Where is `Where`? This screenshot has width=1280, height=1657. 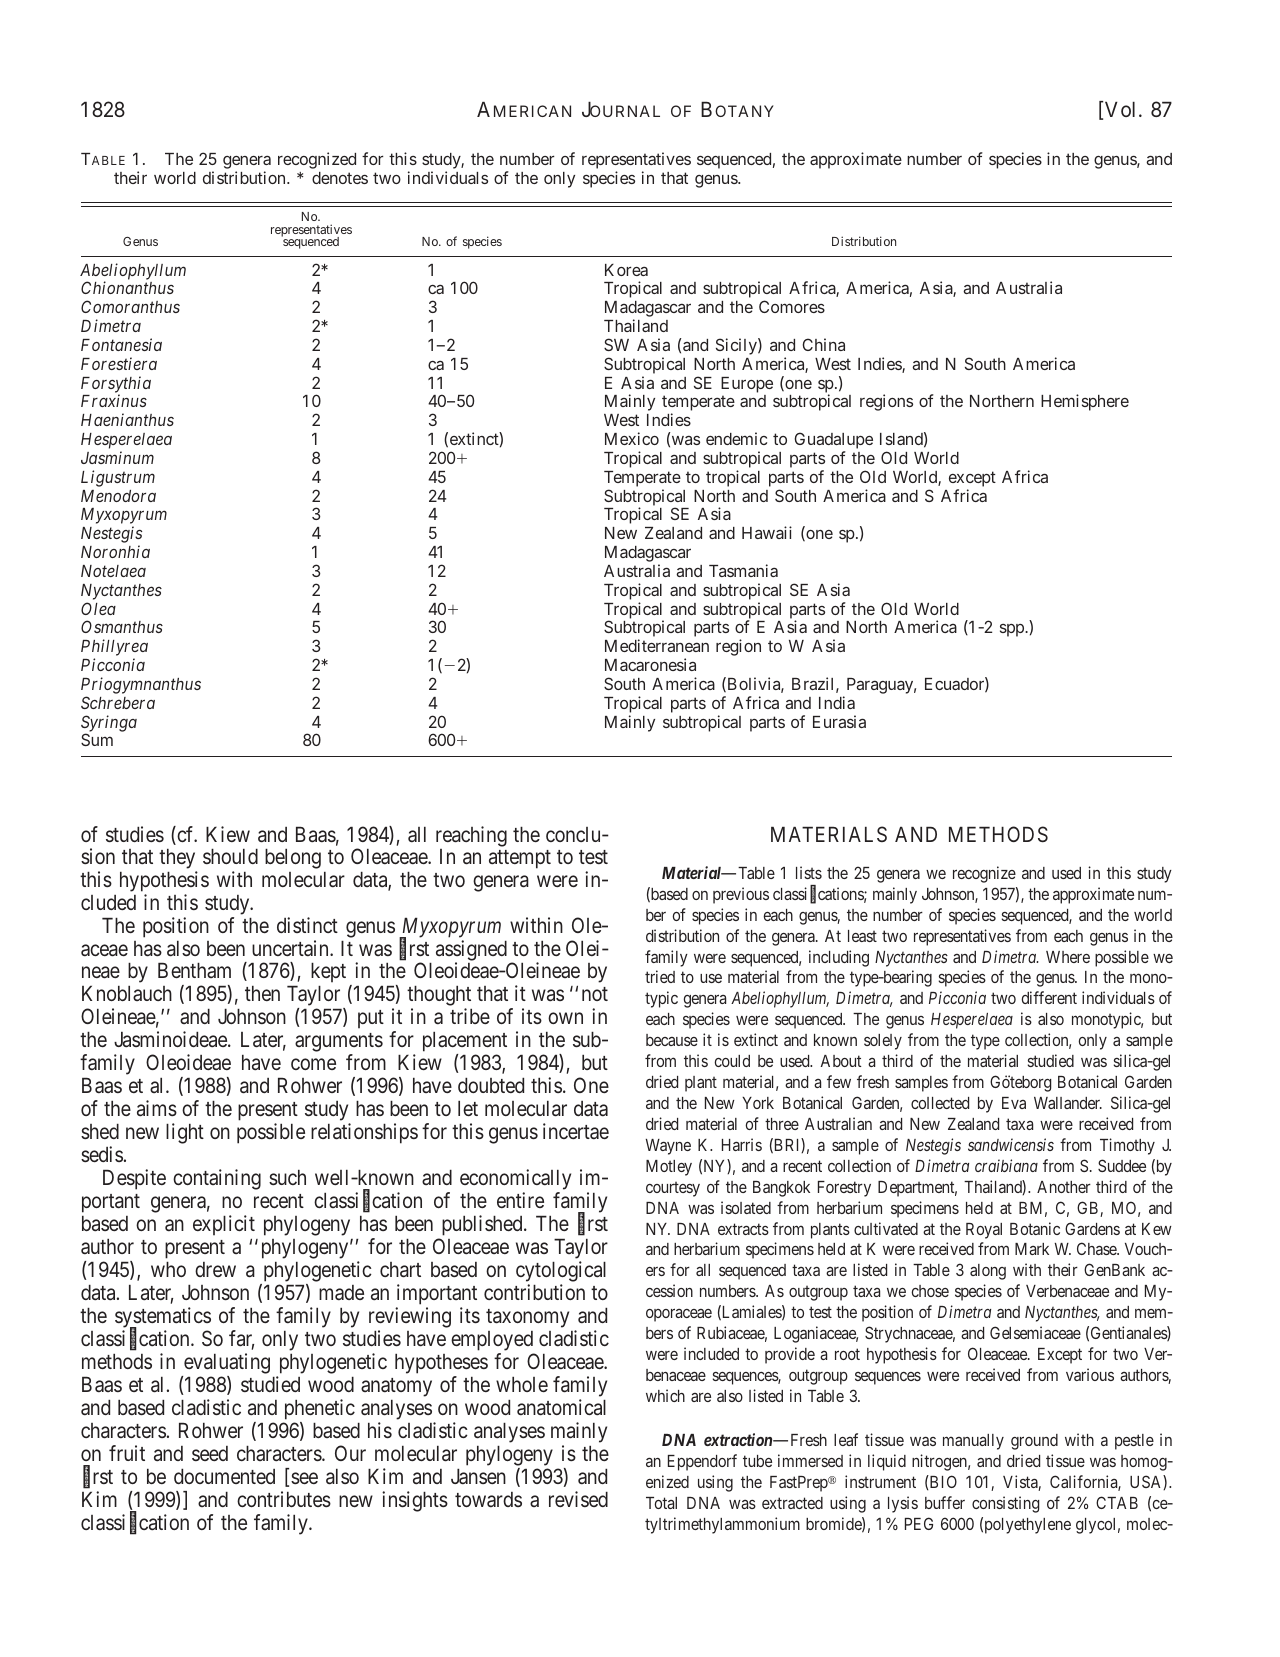
Where is located at coordinates (1068, 957).
